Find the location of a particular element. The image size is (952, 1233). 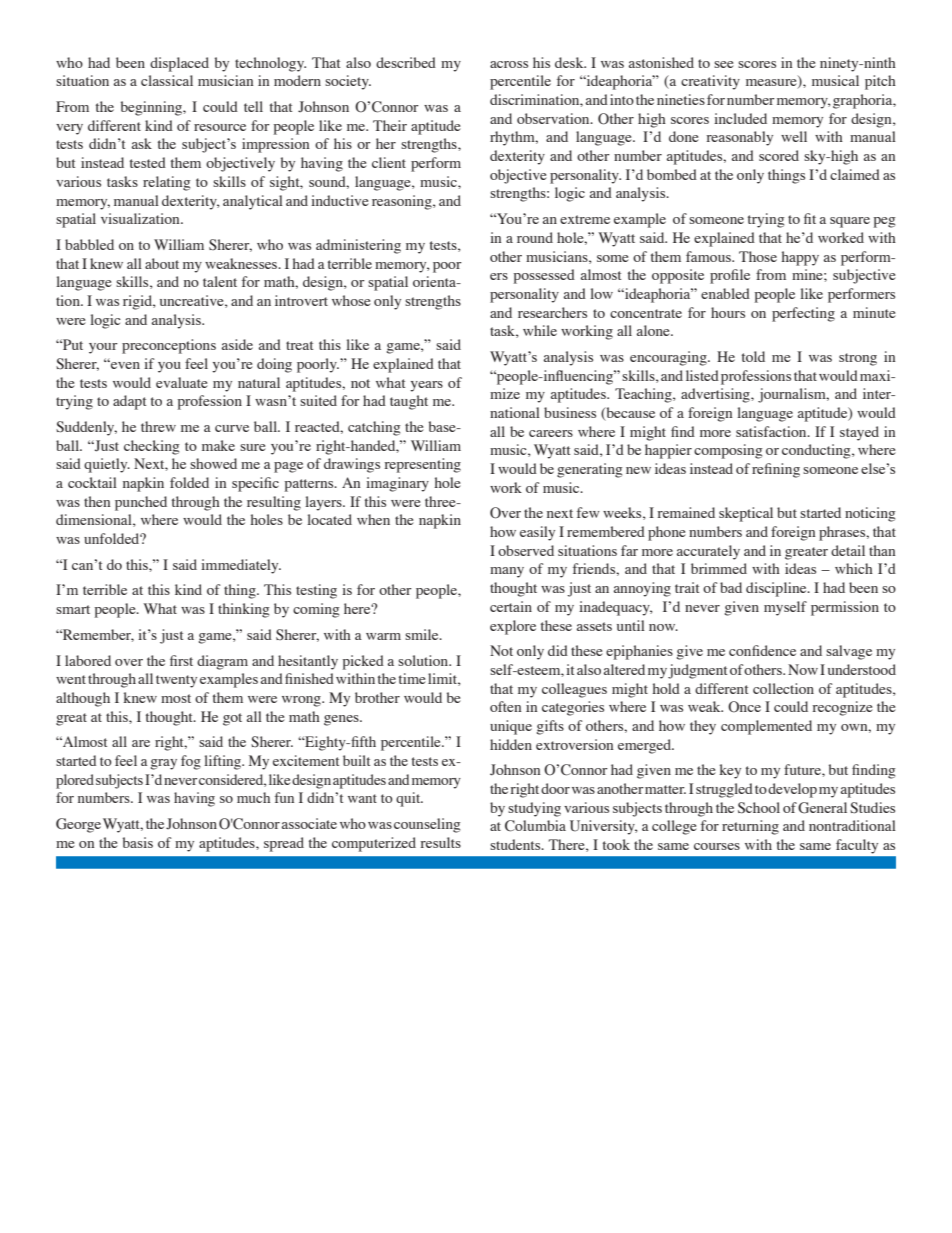

basis is located at coordinates (138, 842).
